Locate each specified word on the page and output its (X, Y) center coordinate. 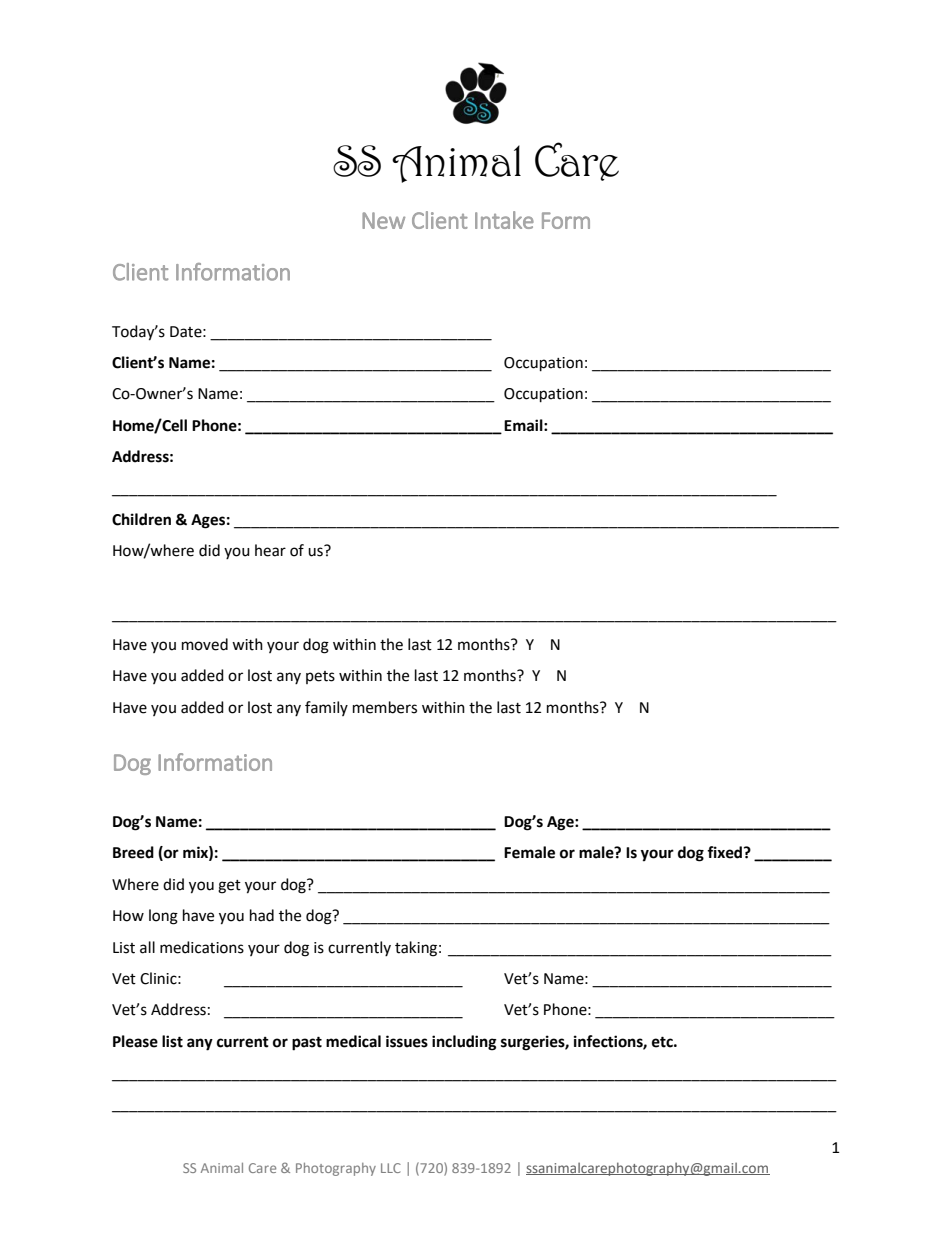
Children (141, 519)
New (383, 220)
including (464, 1043)
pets (320, 677)
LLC (391, 1168)
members (385, 707)
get (229, 887)
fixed (726, 852)
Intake (504, 220)
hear (270, 550)
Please (135, 1041)
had (262, 915)
